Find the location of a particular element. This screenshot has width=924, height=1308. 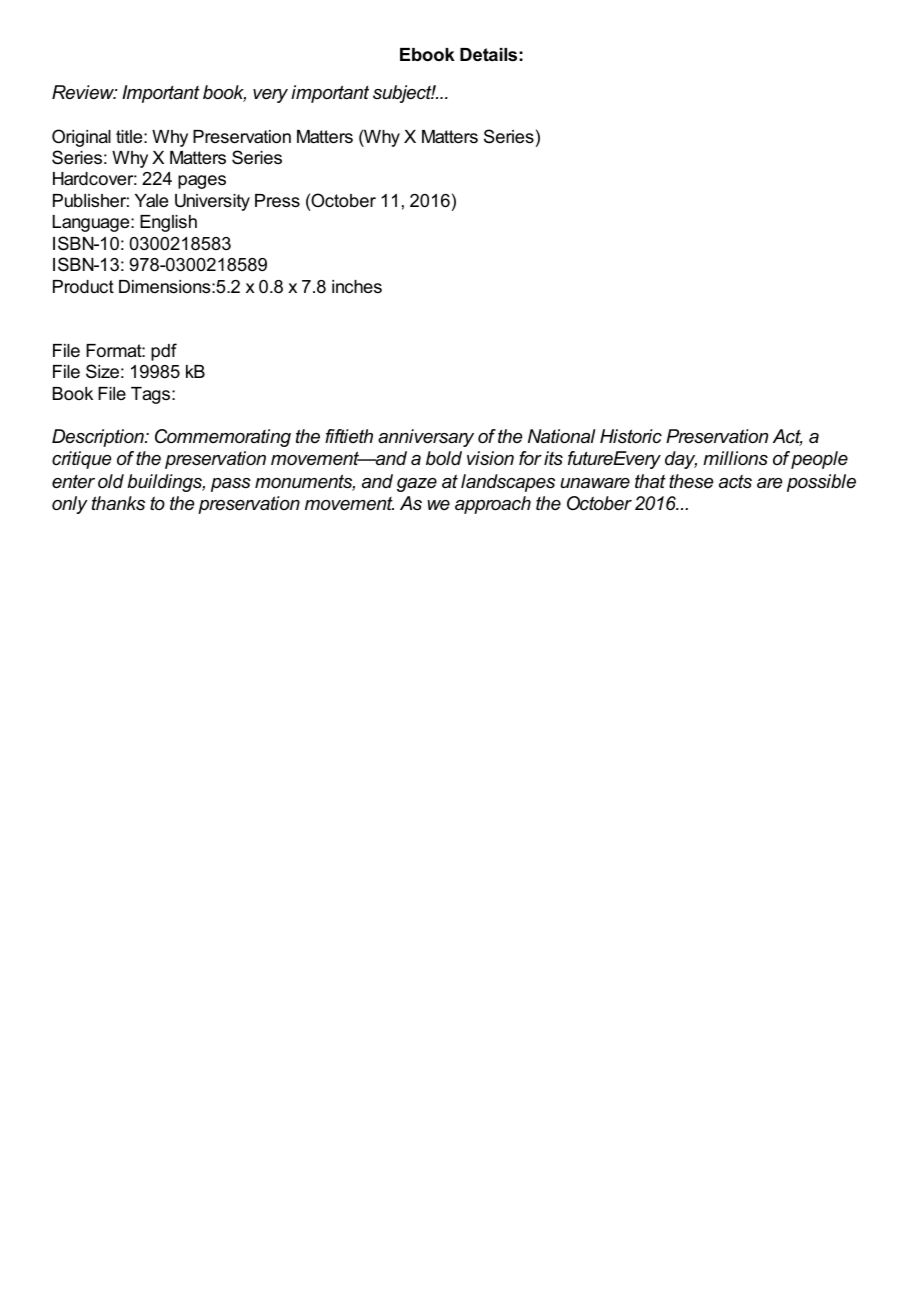

anniversary is located at coordinates (426, 438).
